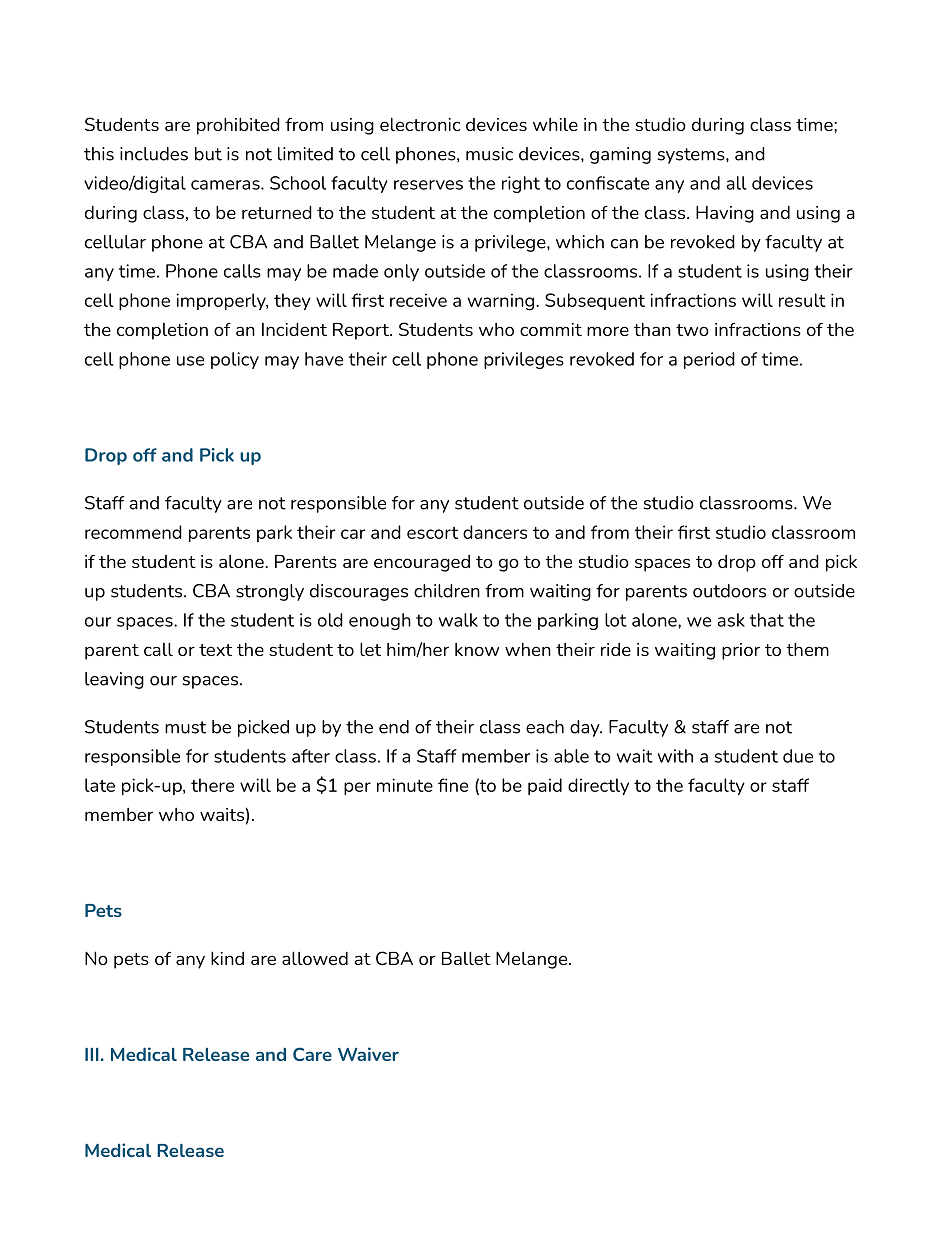  What do you see at coordinates (675, 756) in the screenshot?
I see `with` at bounding box center [675, 756].
